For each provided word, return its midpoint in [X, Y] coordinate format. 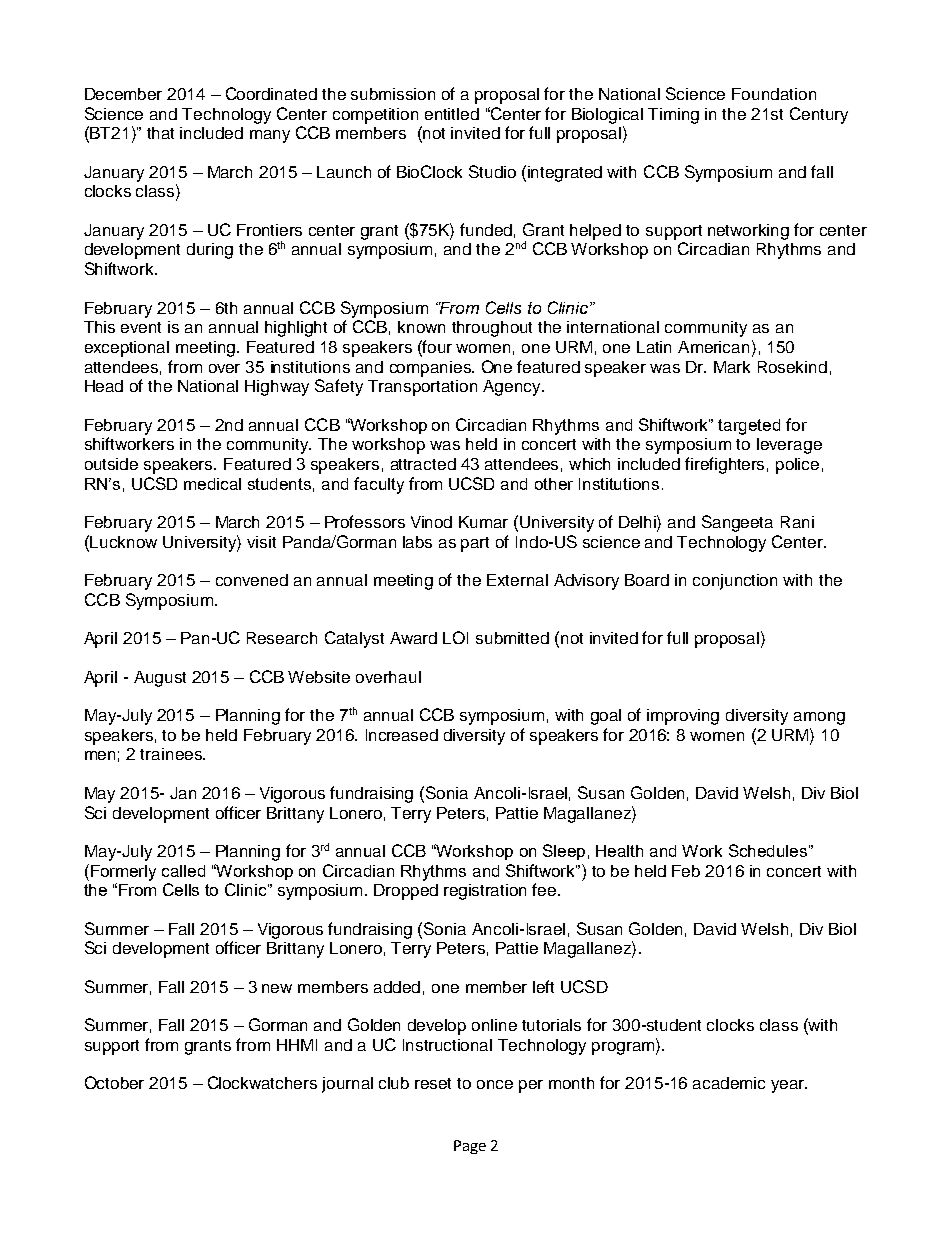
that [160, 133]
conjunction [735, 582]
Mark [732, 367]
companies [431, 369]
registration [485, 892]
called [183, 871]
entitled [452, 114]
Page [470, 1147]
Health [619, 851]
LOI [455, 637]
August [160, 679]
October [114, 1082]
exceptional [127, 349]
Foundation [774, 94]
